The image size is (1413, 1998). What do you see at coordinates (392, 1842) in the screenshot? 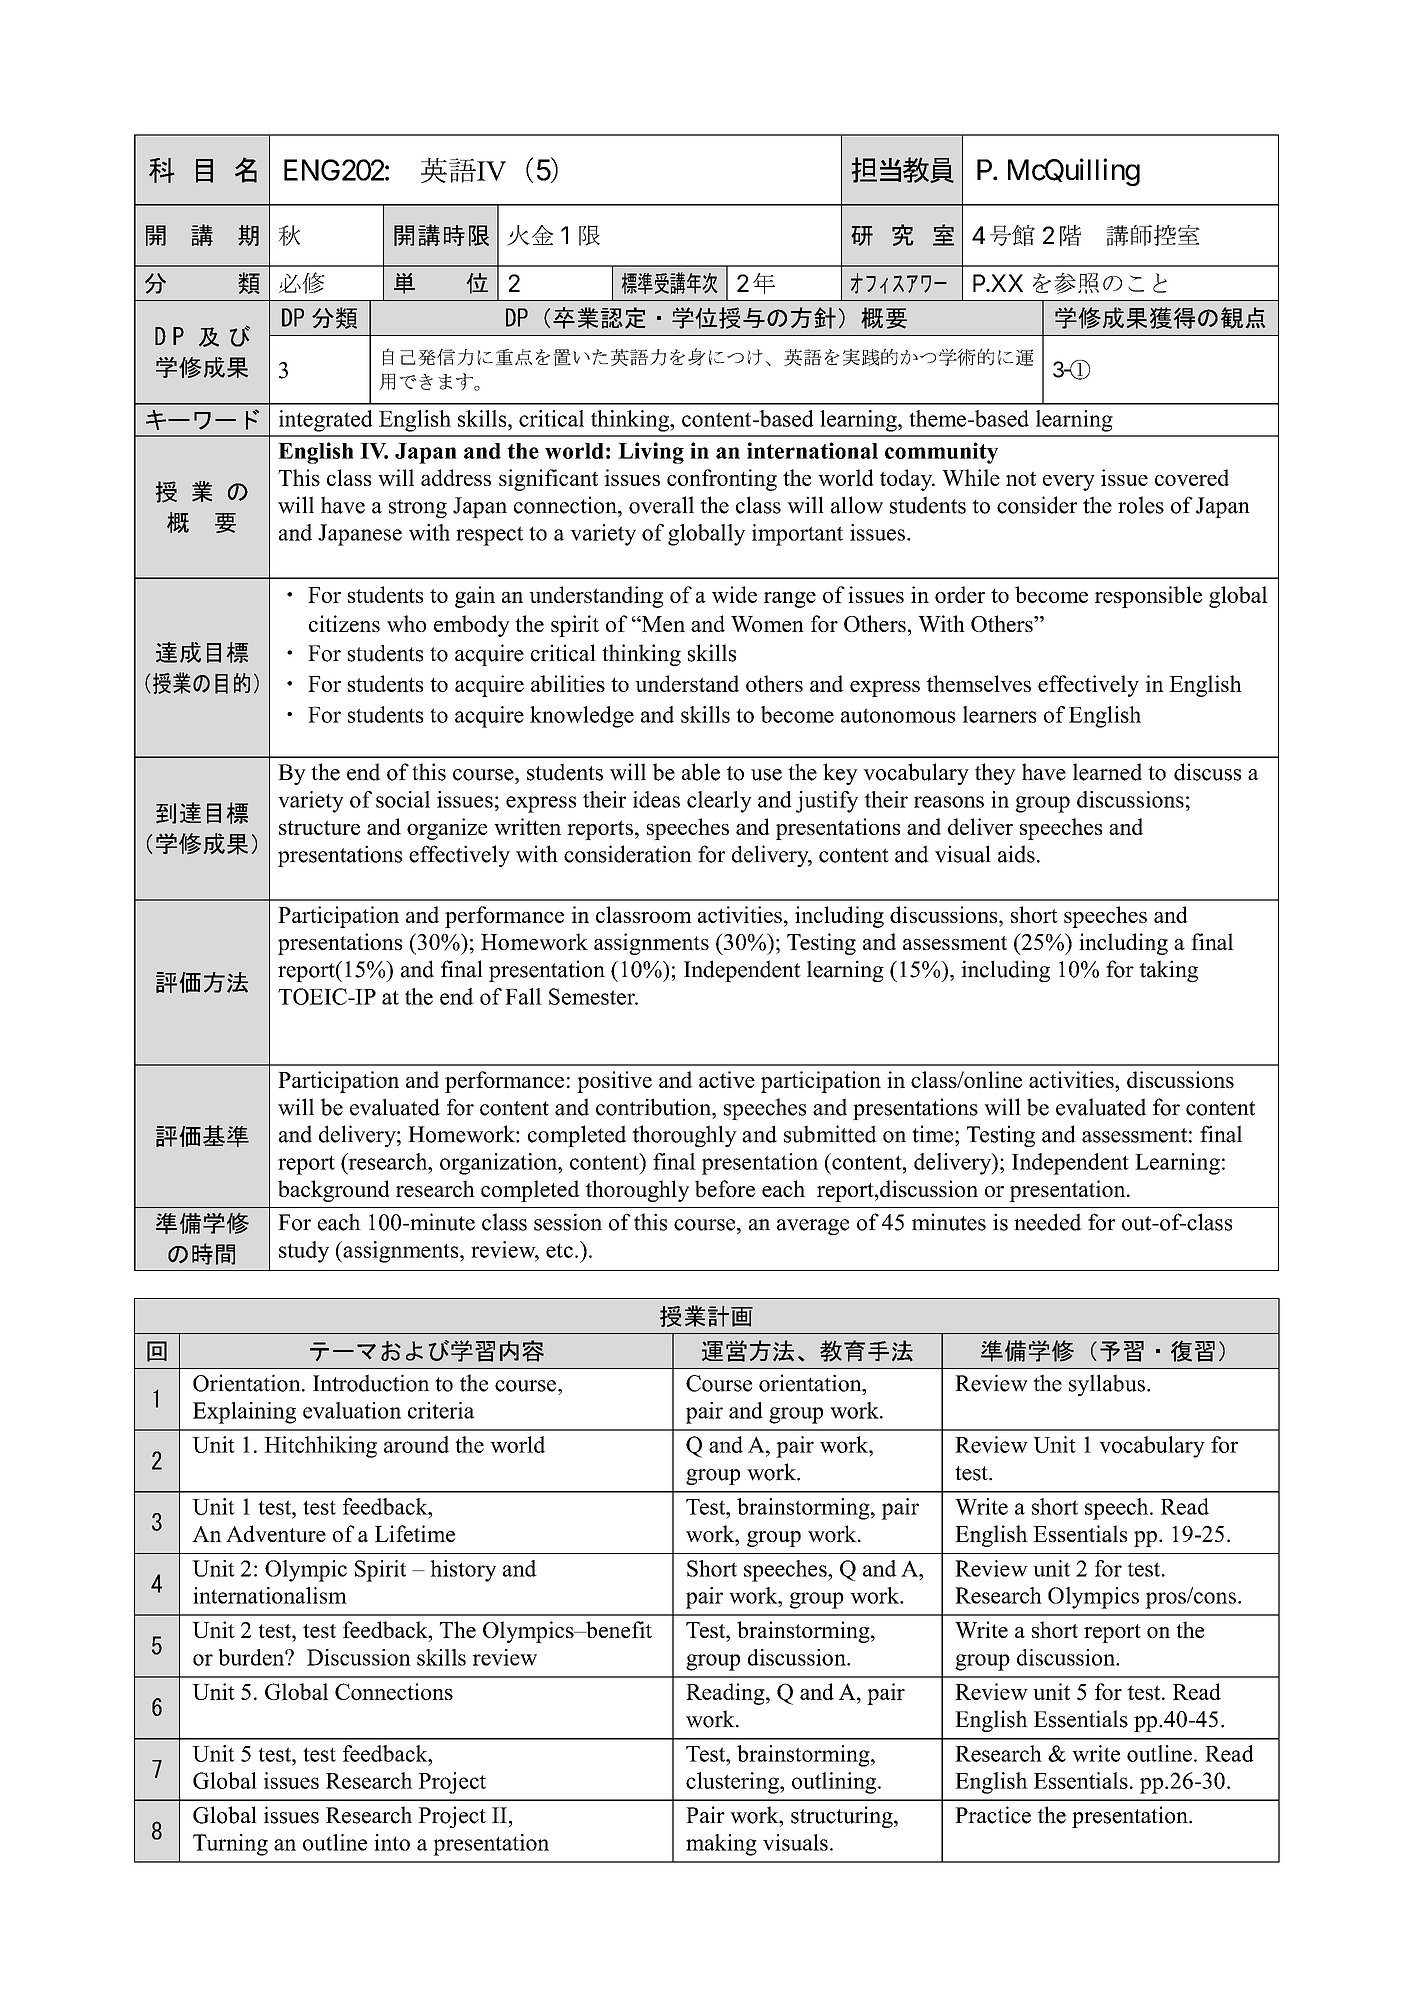
I see `into` at bounding box center [392, 1842].
